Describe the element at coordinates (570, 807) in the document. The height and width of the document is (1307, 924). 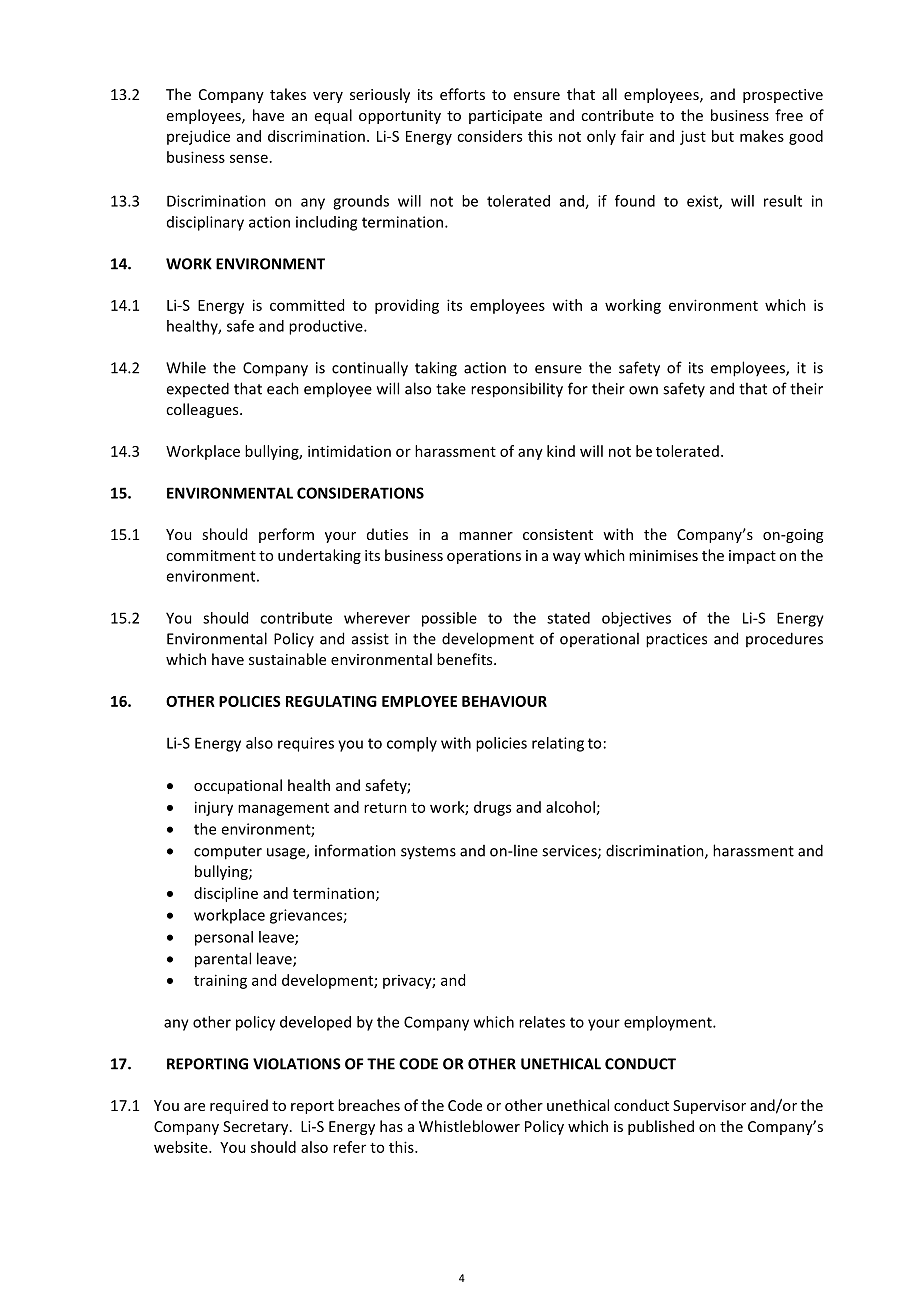
I see `alcohol` at that location.
